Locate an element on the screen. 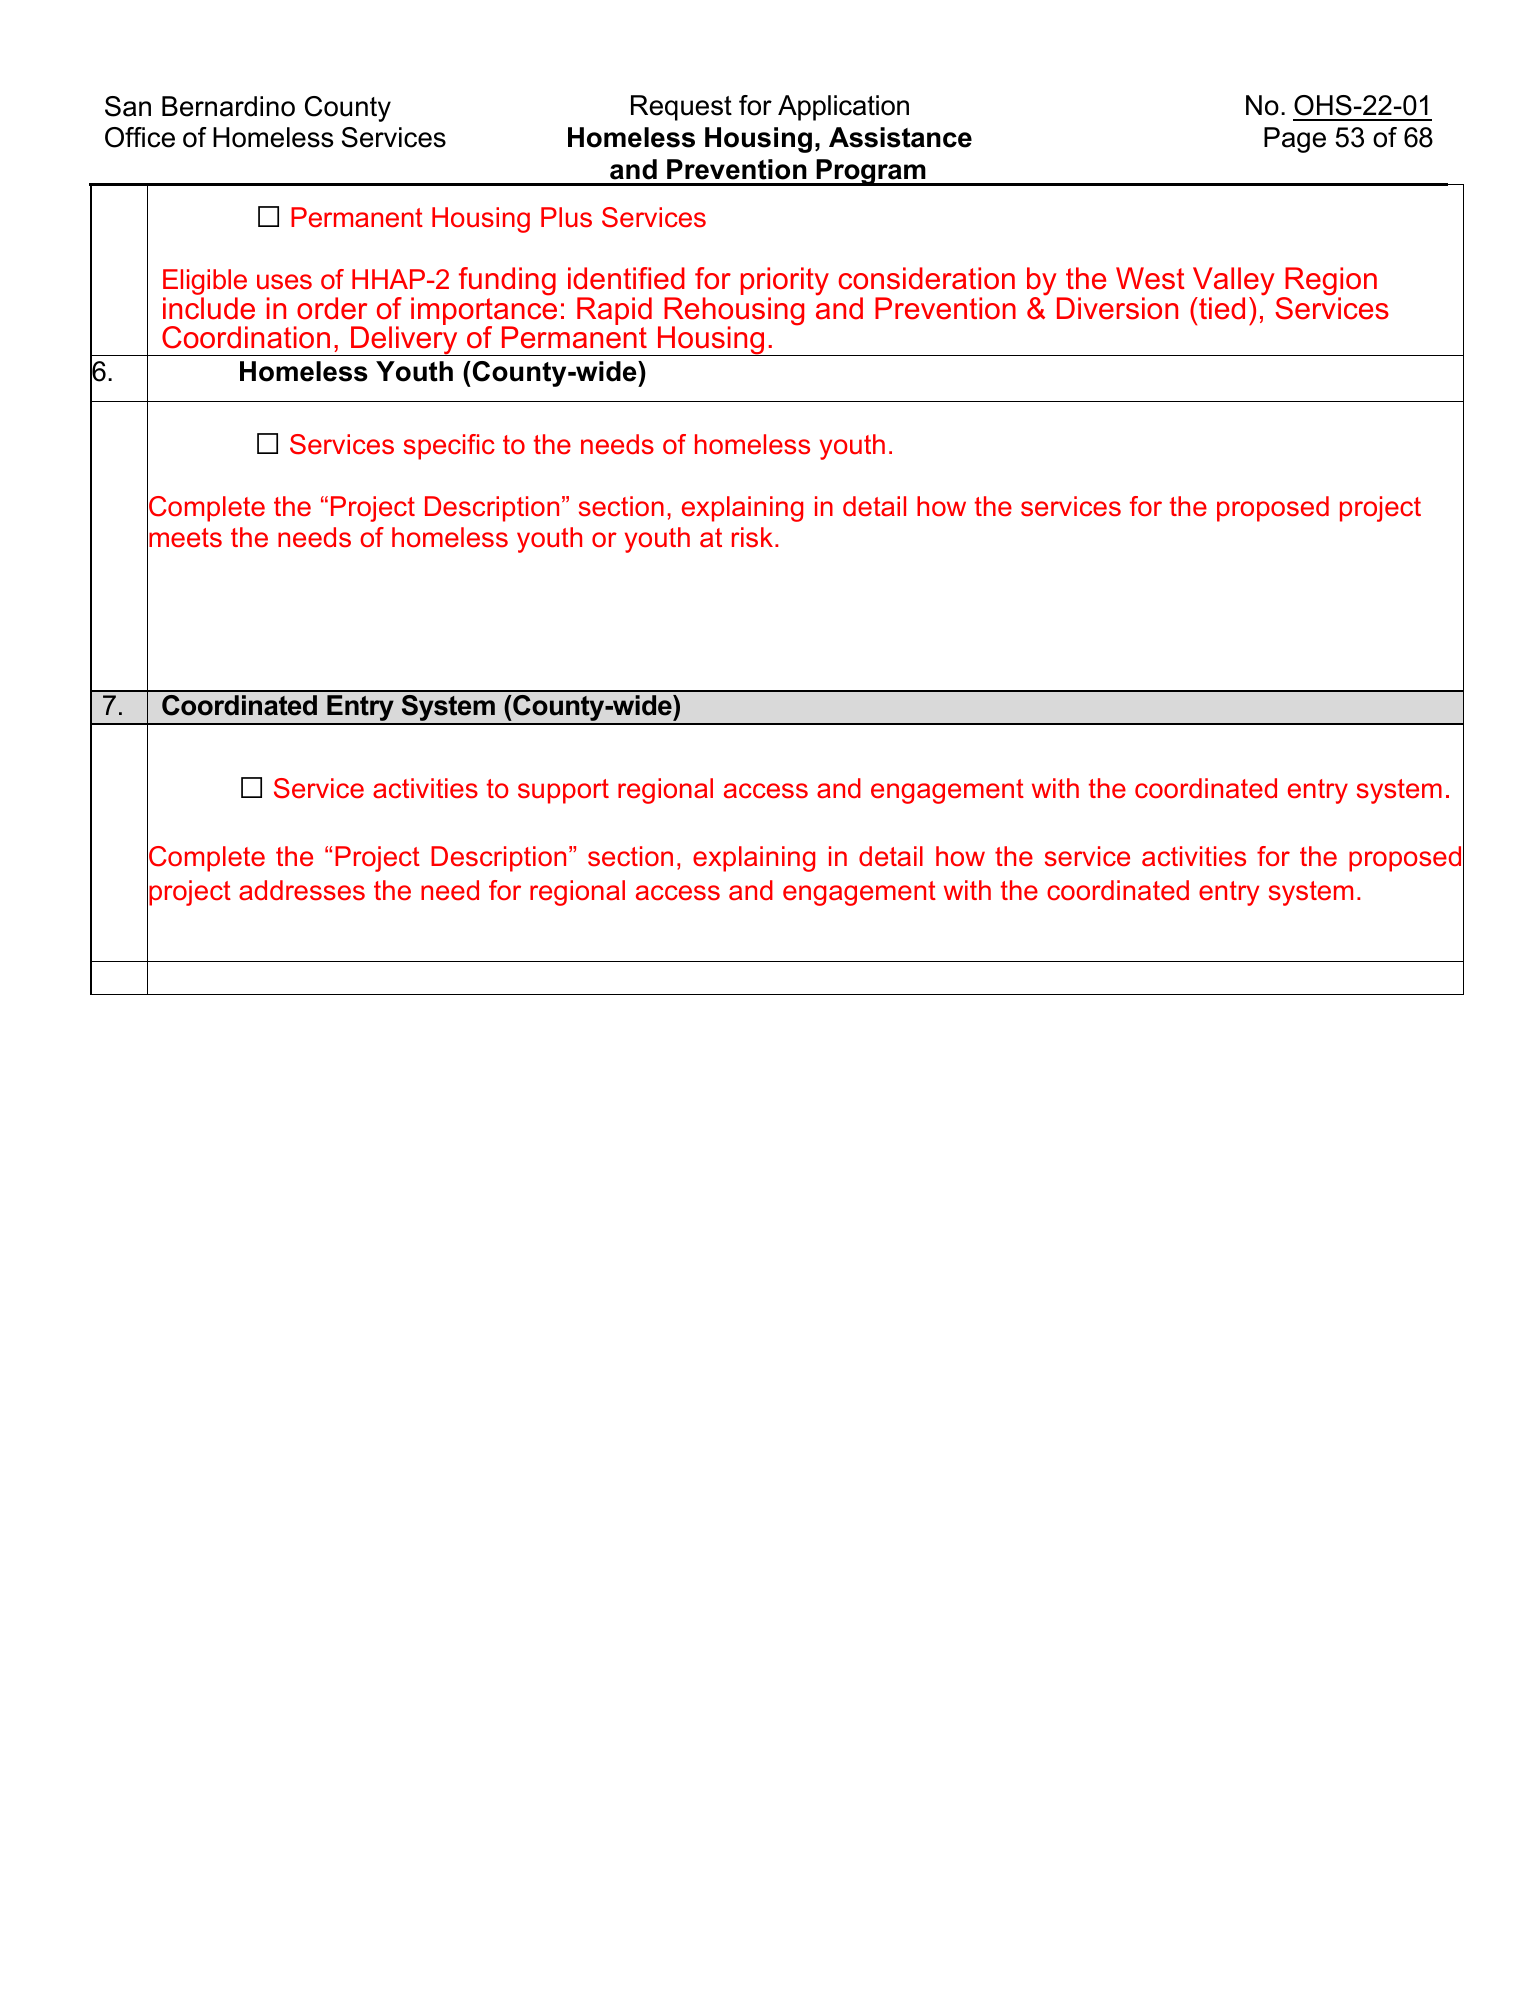 This screenshot has width=1538, height=1991. risk is located at coordinates (752, 537).
